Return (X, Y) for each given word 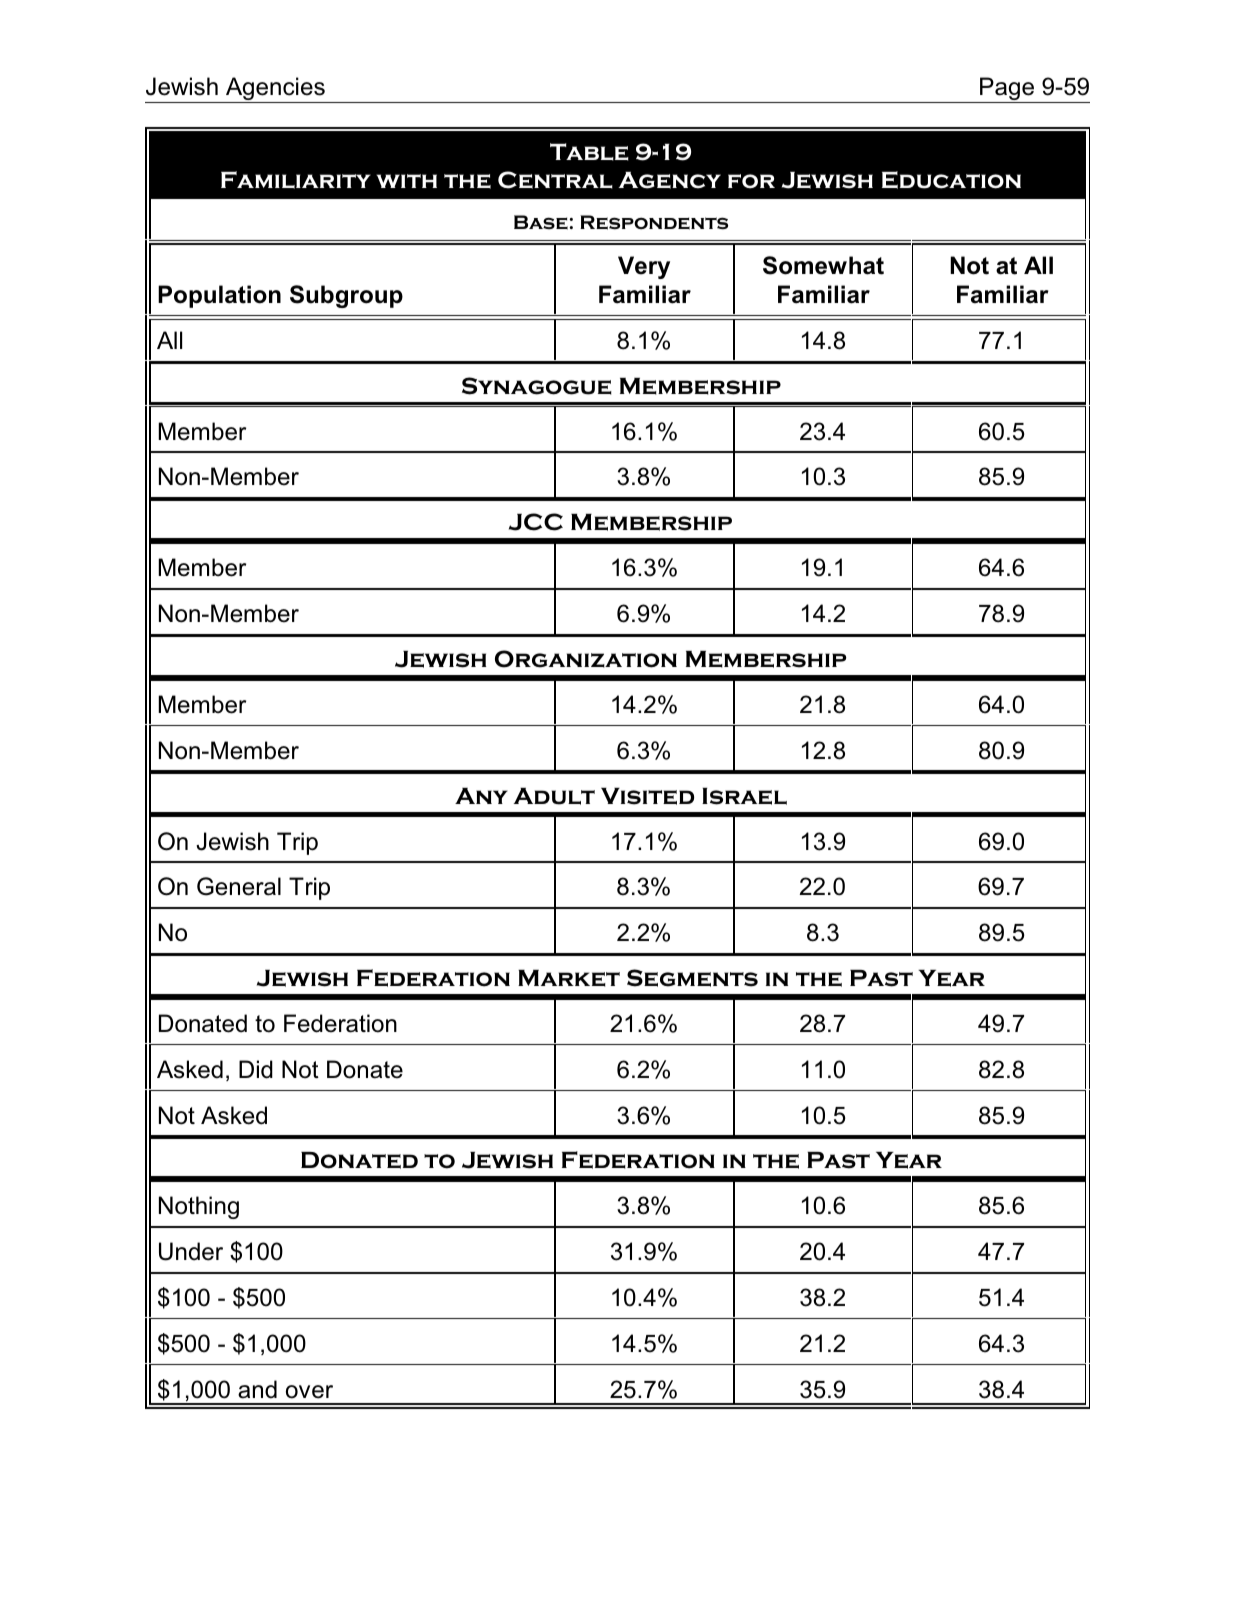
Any (481, 796)
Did (256, 1069)
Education (951, 180)
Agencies (275, 90)
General (239, 886)
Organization (586, 659)
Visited (647, 796)
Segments (692, 978)
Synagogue (537, 386)
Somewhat (823, 265)
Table (589, 152)
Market (569, 978)
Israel (744, 796)
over (309, 1392)
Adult (554, 796)
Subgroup (346, 296)
